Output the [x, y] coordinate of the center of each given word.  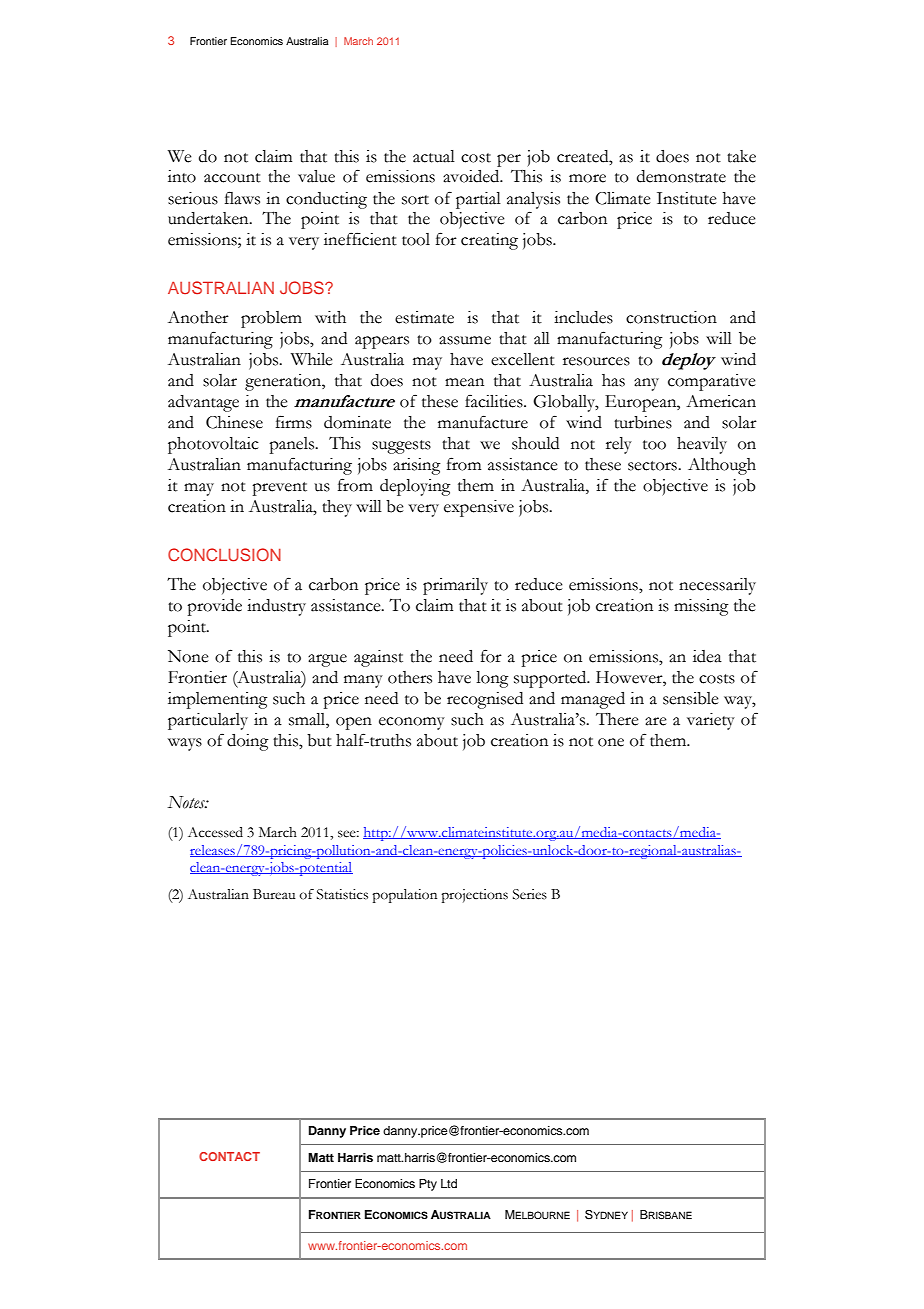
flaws [242, 198]
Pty [428, 1185]
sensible [691, 698]
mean [464, 382]
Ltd [449, 1183]
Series [530, 894]
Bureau [274, 894]
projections [474, 896]
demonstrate [681, 176]
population [404, 896]
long [492, 679]
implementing [218, 700]
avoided [472, 176]
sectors [653, 466]
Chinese [234, 422]
